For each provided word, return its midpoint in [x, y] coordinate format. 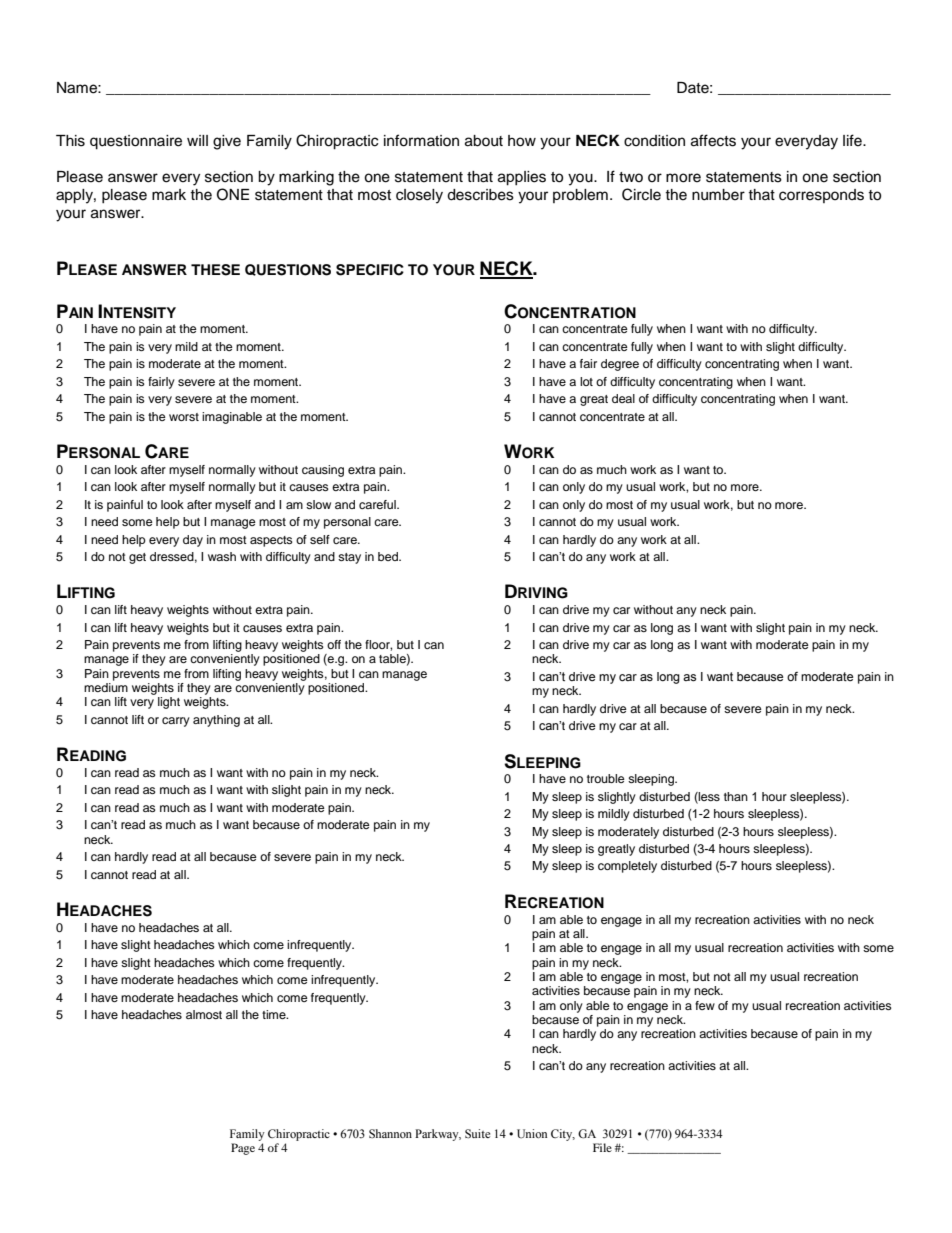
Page [243, 1149]
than [736, 796]
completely [627, 867]
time [275, 1014]
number [718, 195]
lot [586, 381]
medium [106, 687]
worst [184, 417]
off [334, 644]
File [602, 1147]
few [705, 1005]
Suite [477, 1134]
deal [623, 398]
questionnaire [136, 142]
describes [480, 195]
